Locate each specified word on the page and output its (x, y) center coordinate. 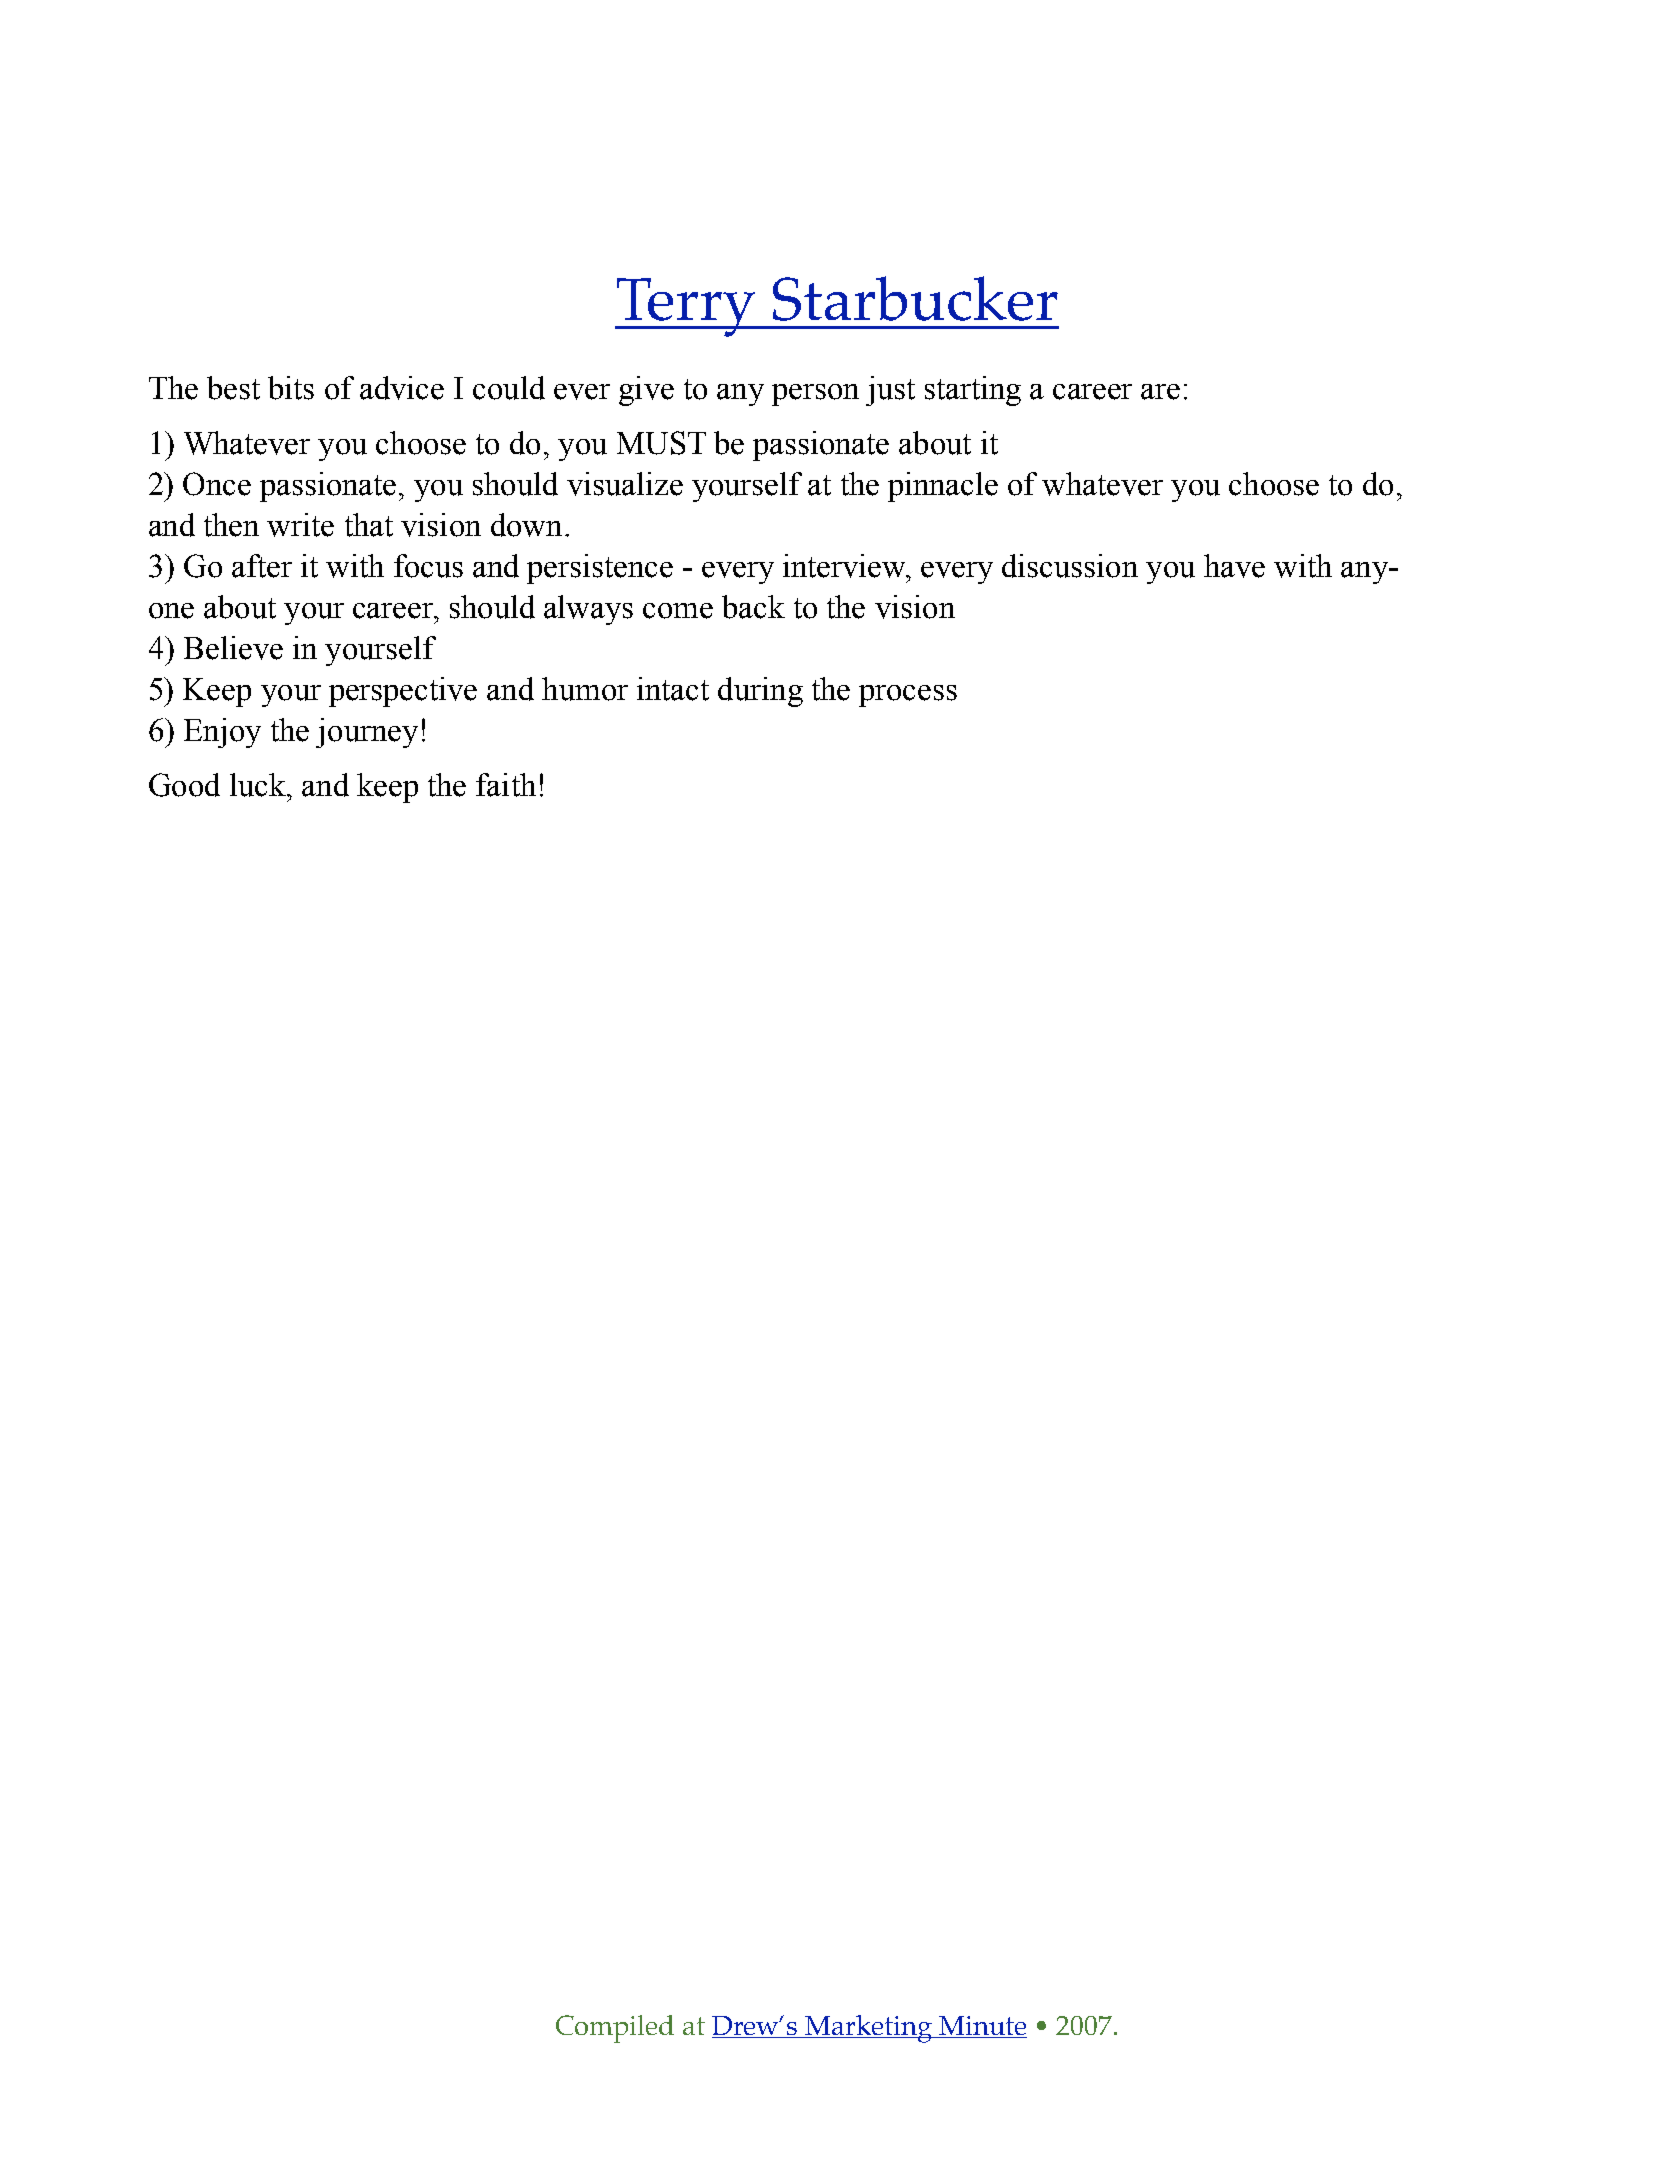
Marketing (868, 2029)
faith (506, 785)
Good (184, 785)
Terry (686, 307)
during (760, 692)
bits (291, 388)
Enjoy (222, 733)
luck (259, 785)
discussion (1070, 566)
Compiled (615, 2029)
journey (367, 733)
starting (973, 391)
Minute (982, 2025)
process (908, 696)
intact (673, 689)
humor (585, 689)
